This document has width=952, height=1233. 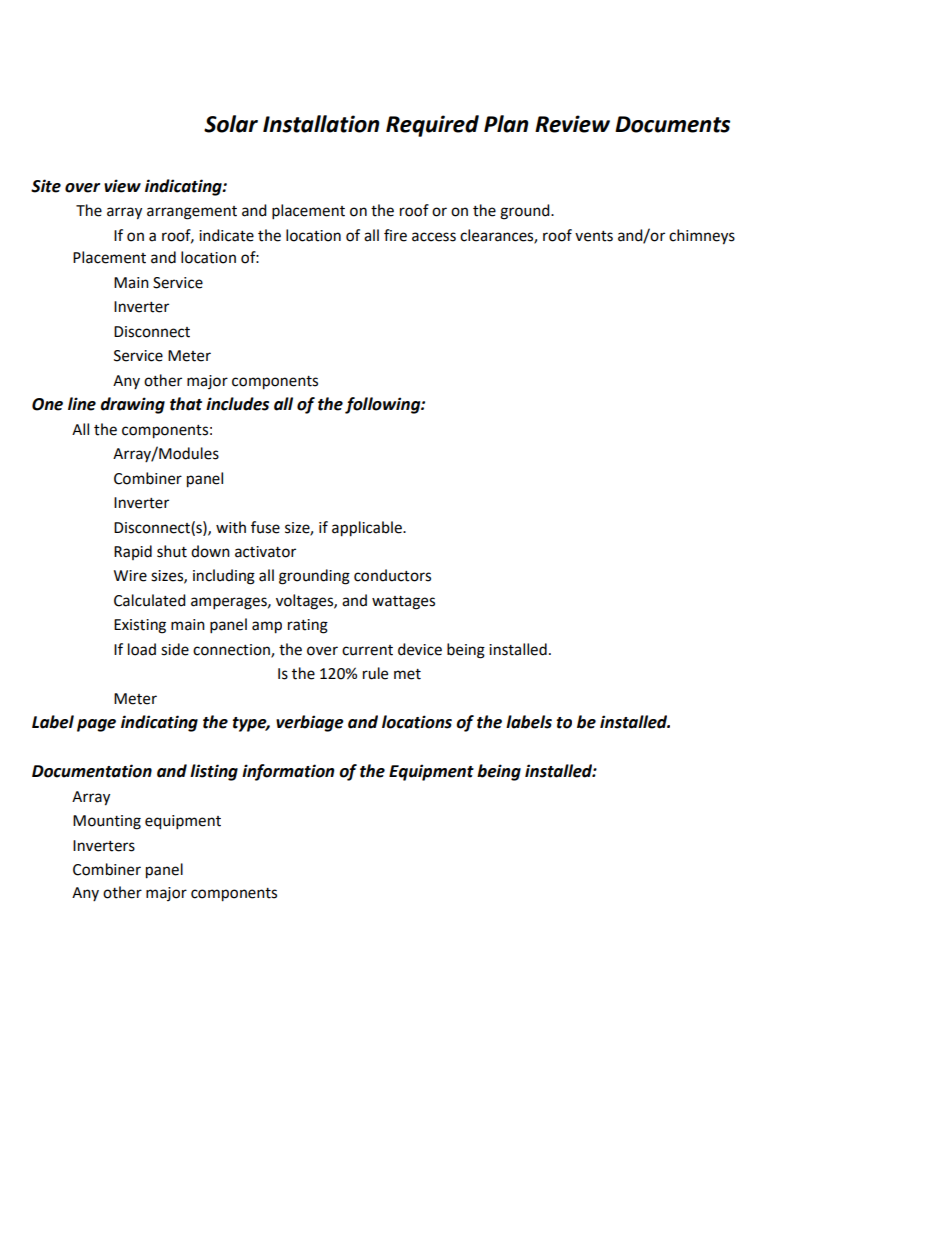 I want to click on Mounting, so click(x=107, y=822).
